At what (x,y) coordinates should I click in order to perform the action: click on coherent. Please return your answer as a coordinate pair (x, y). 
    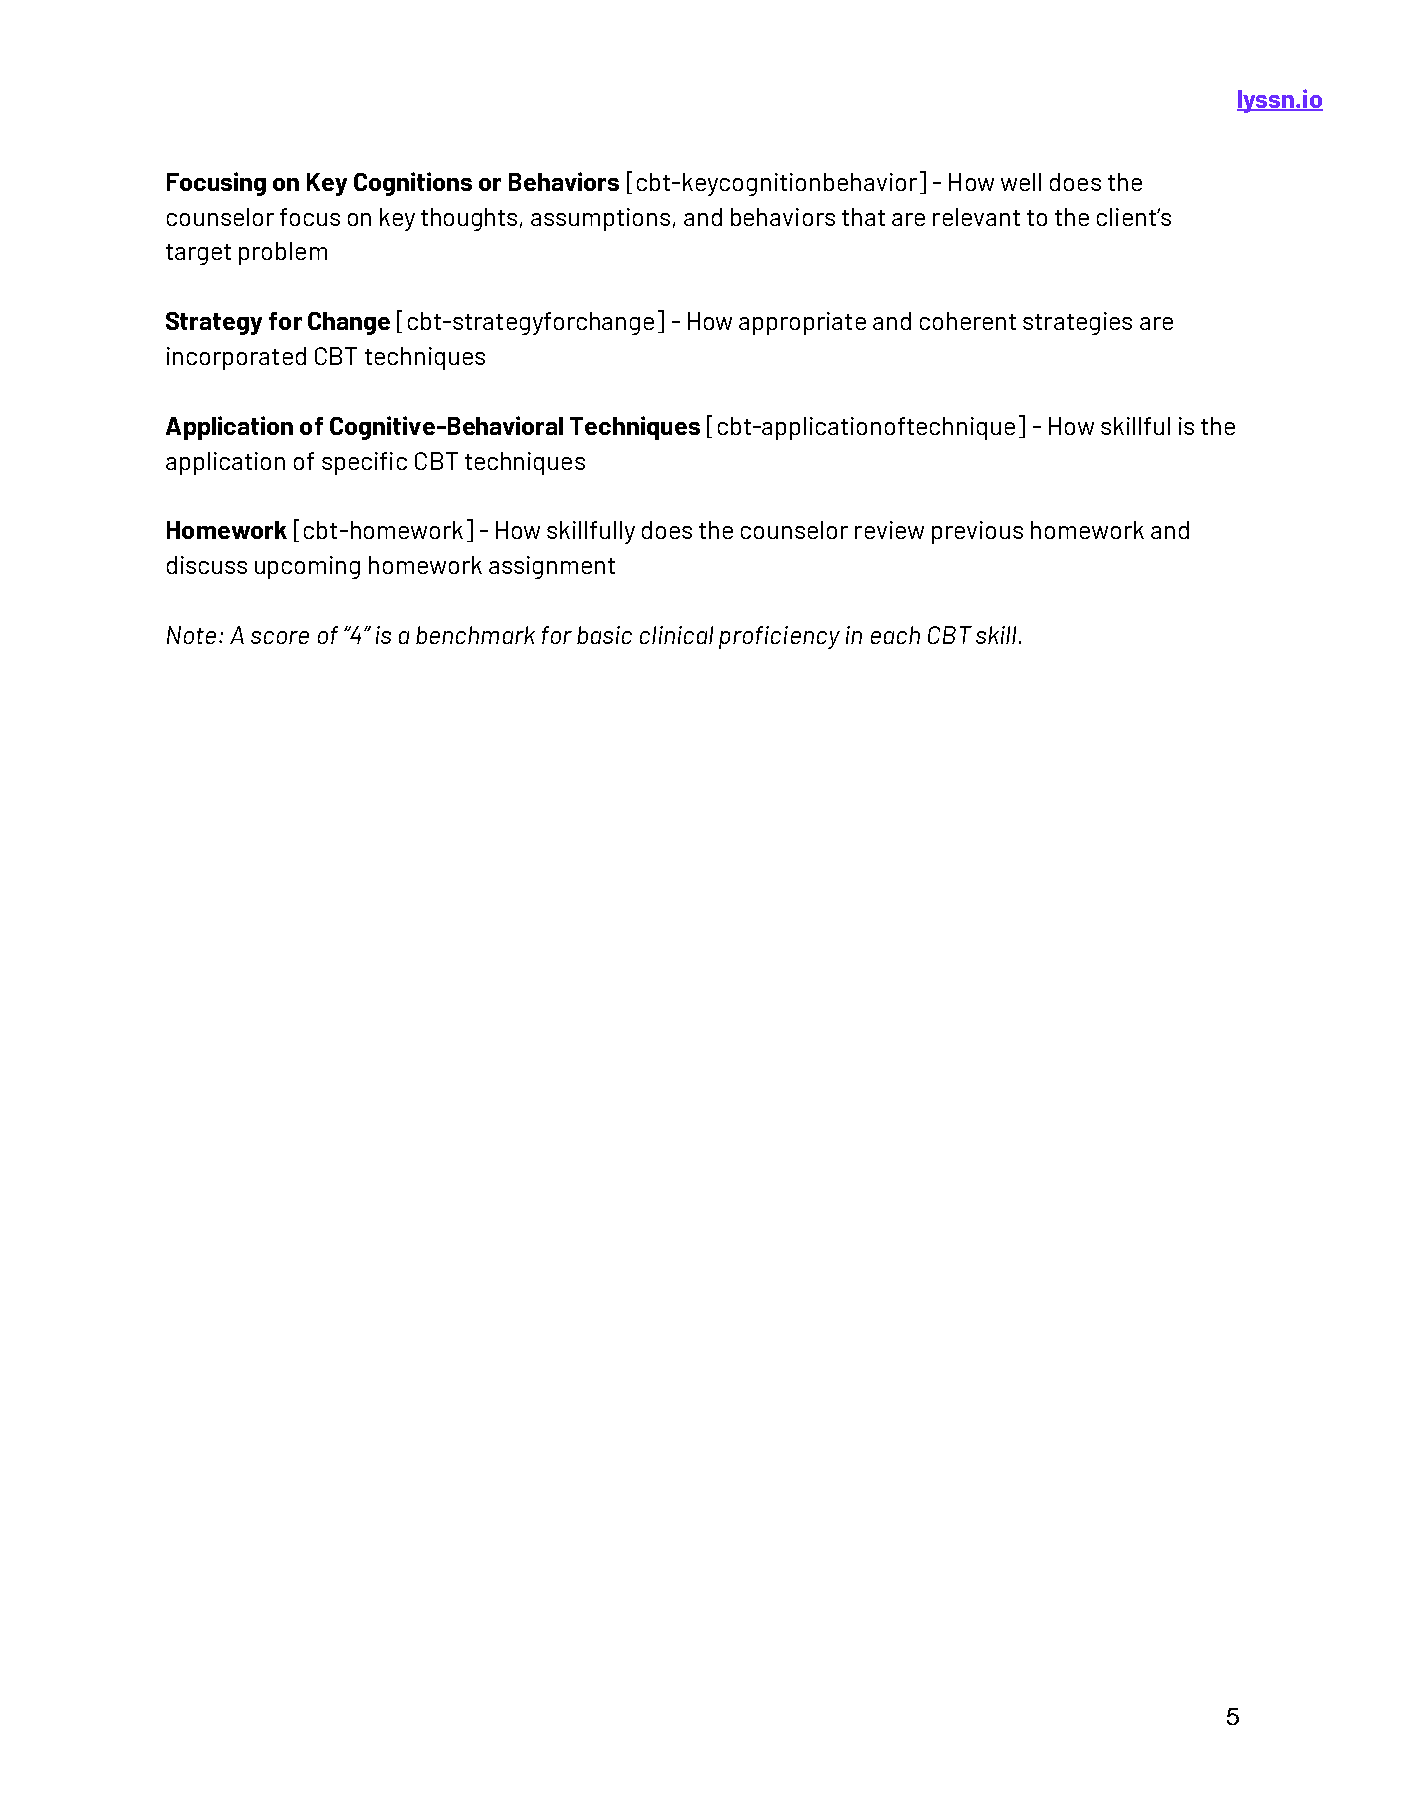
    Looking at the image, I should click on (968, 321).
